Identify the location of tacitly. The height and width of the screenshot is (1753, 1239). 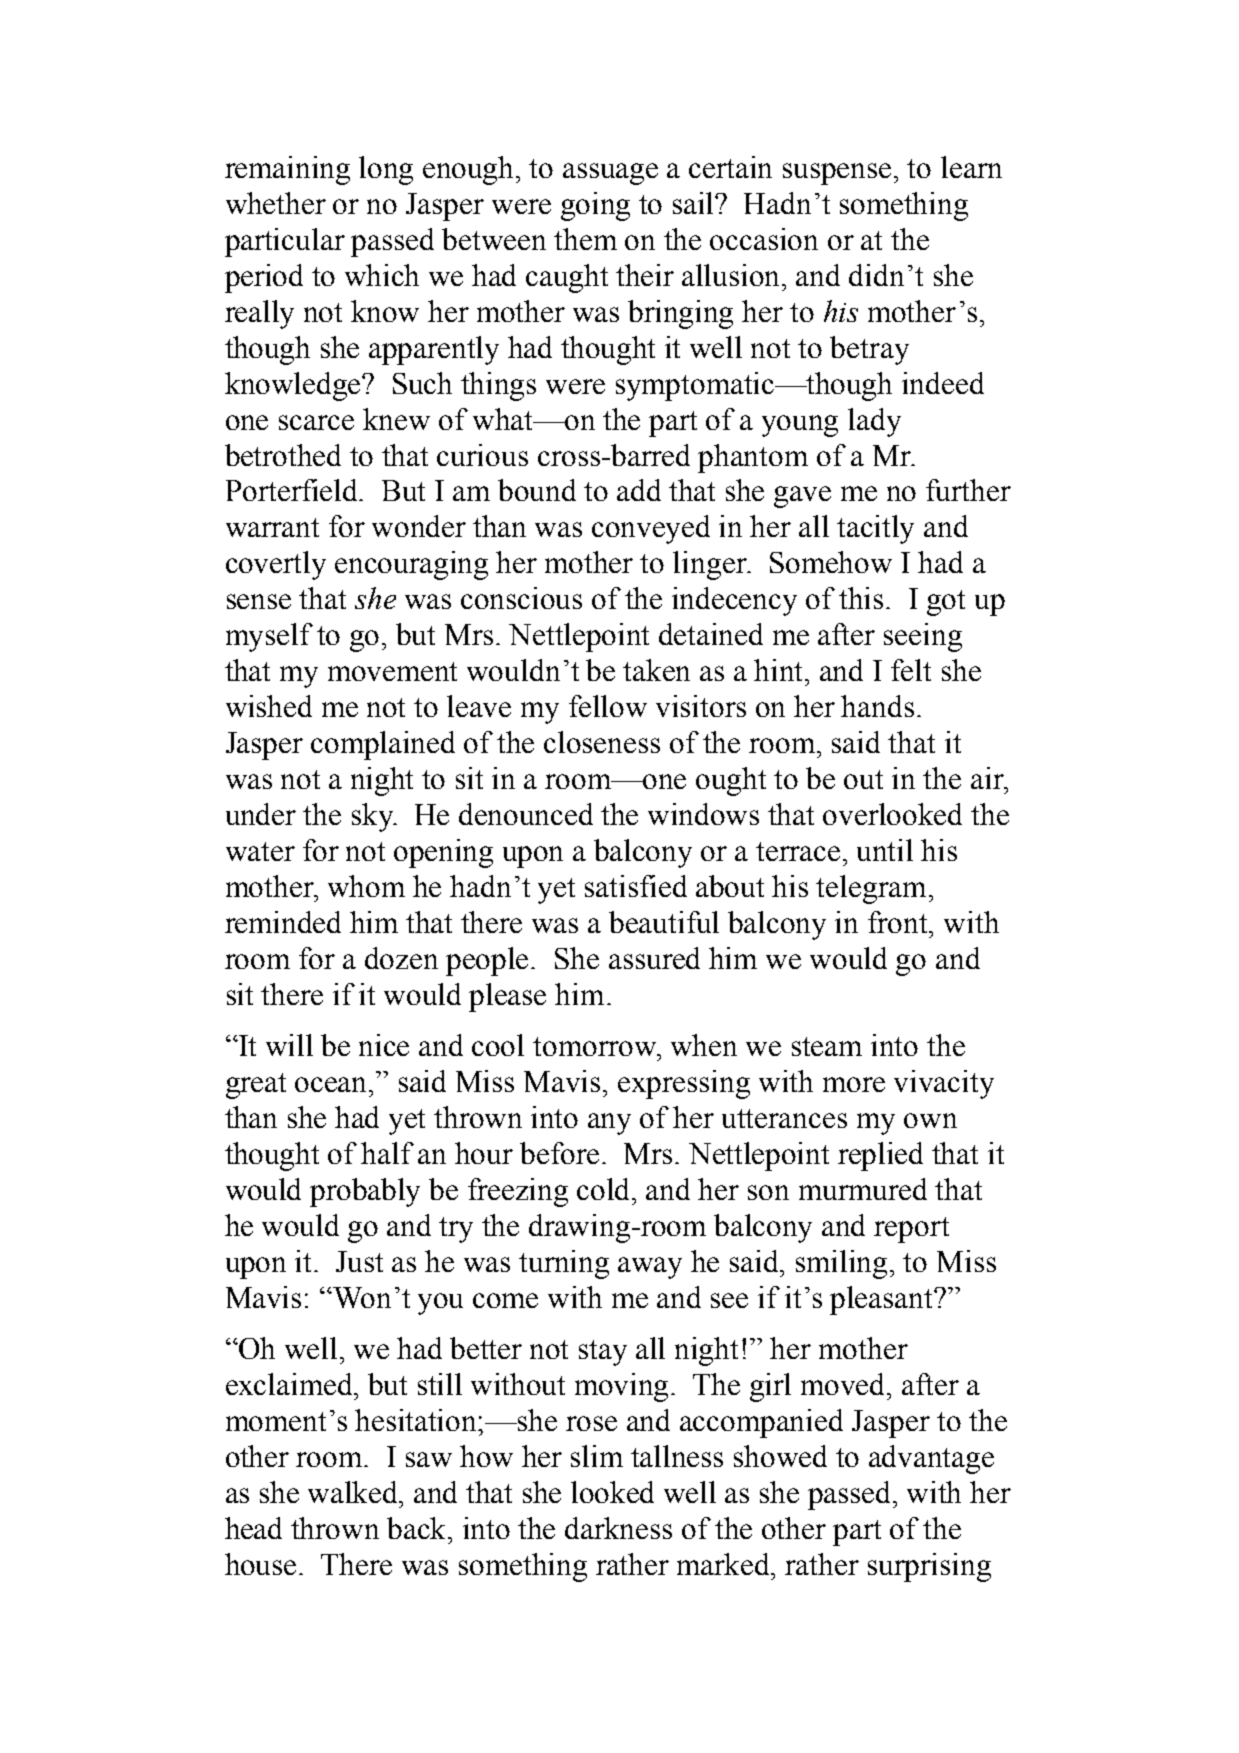
(875, 529).
